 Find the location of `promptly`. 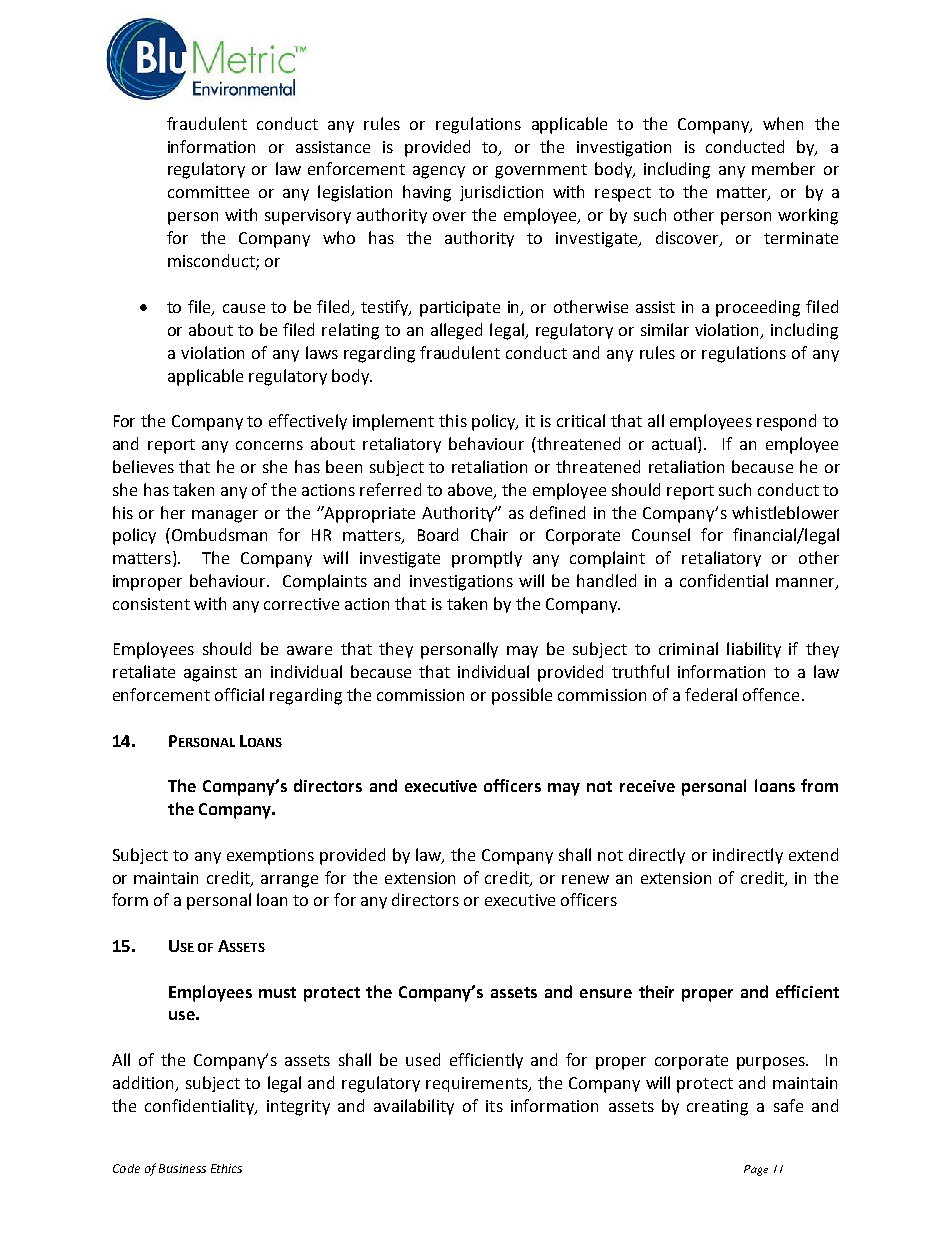

promptly is located at coordinates (487, 559).
